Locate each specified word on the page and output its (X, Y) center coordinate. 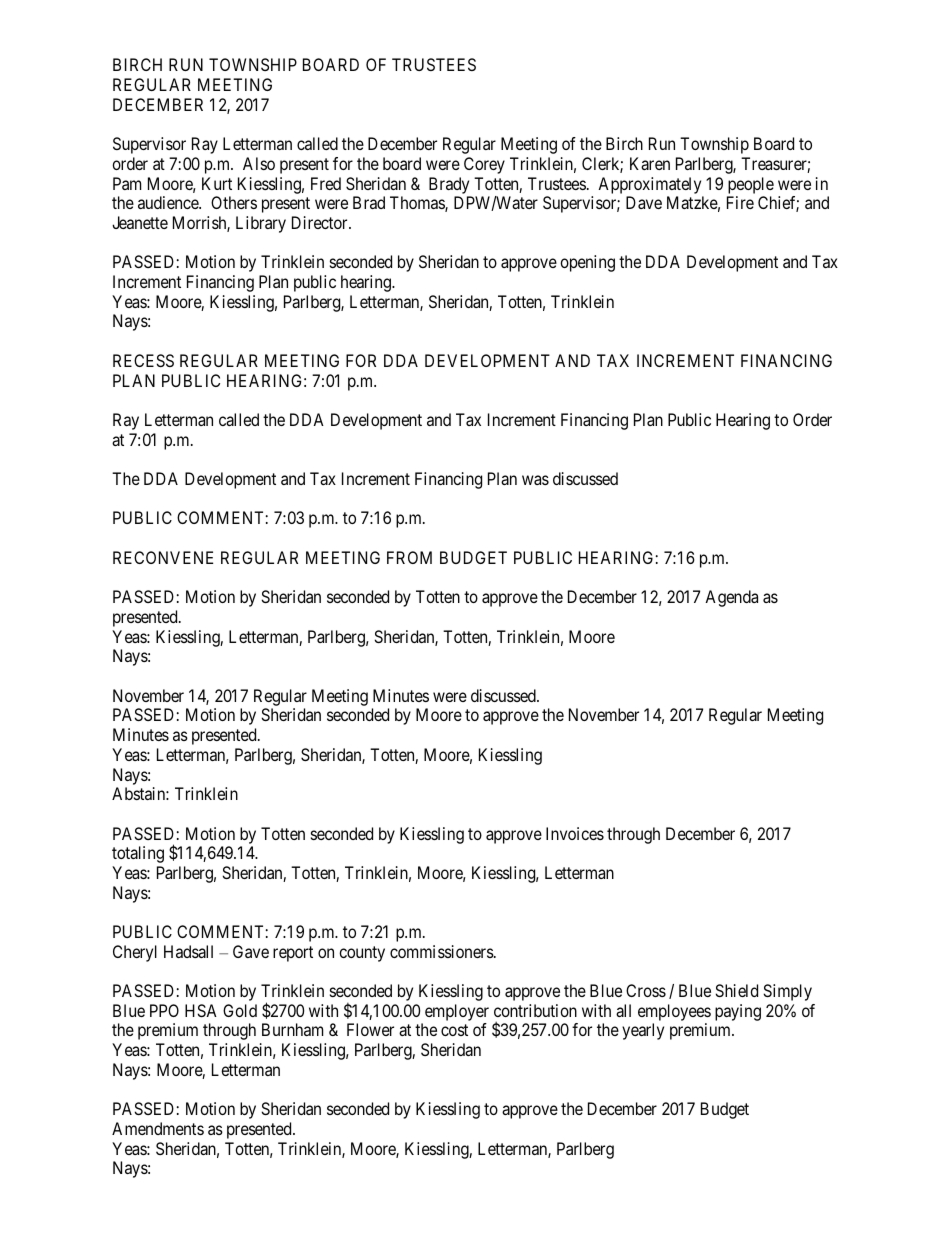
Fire (740, 202)
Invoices (575, 833)
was (535, 480)
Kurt (217, 183)
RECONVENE (163, 557)
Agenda (731, 598)
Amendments (158, 1128)
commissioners (442, 951)
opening (587, 263)
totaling (138, 854)
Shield (736, 990)
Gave (251, 951)
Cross (646, 990)
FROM (409, 557)
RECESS (143, 360)
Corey (484, 165)
